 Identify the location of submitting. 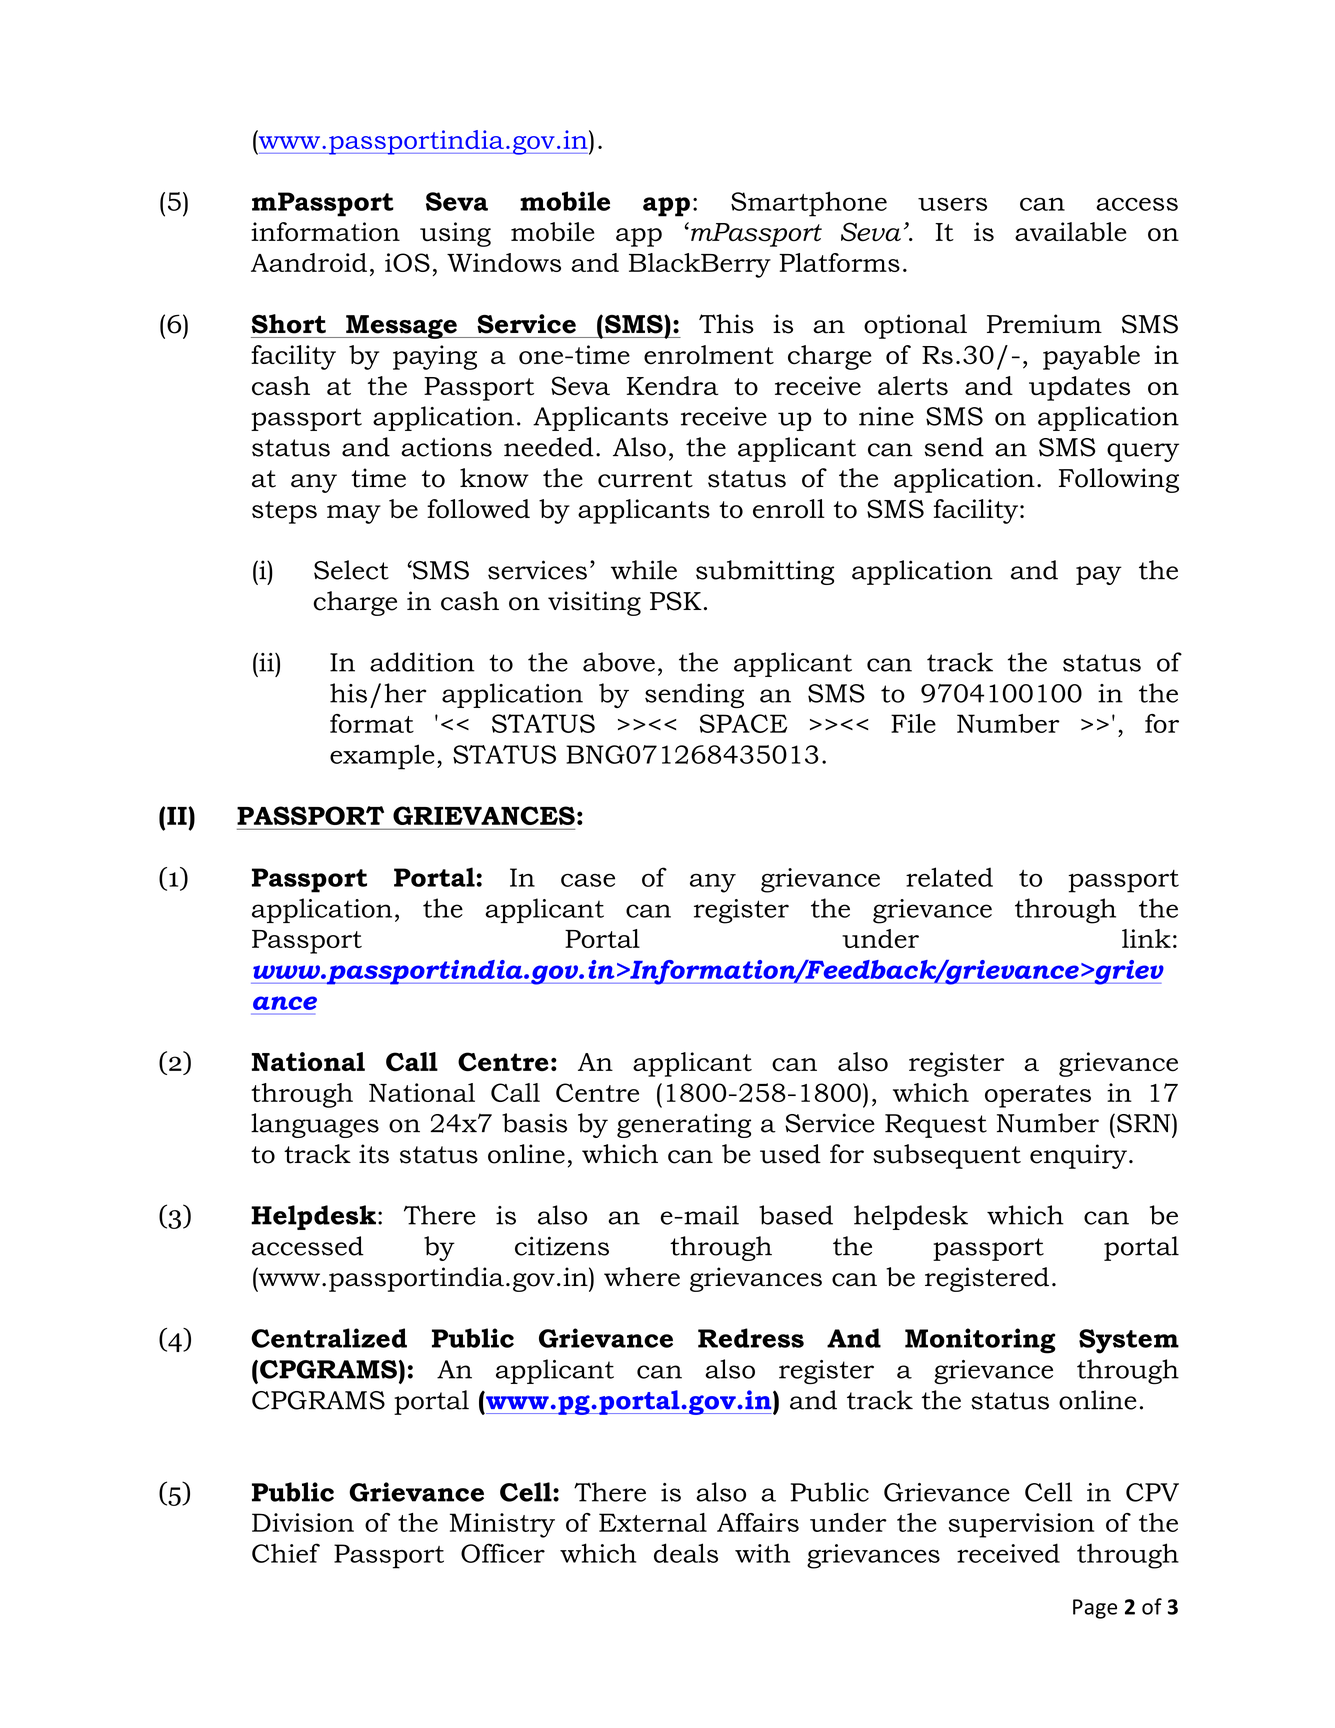
(765, 572).
